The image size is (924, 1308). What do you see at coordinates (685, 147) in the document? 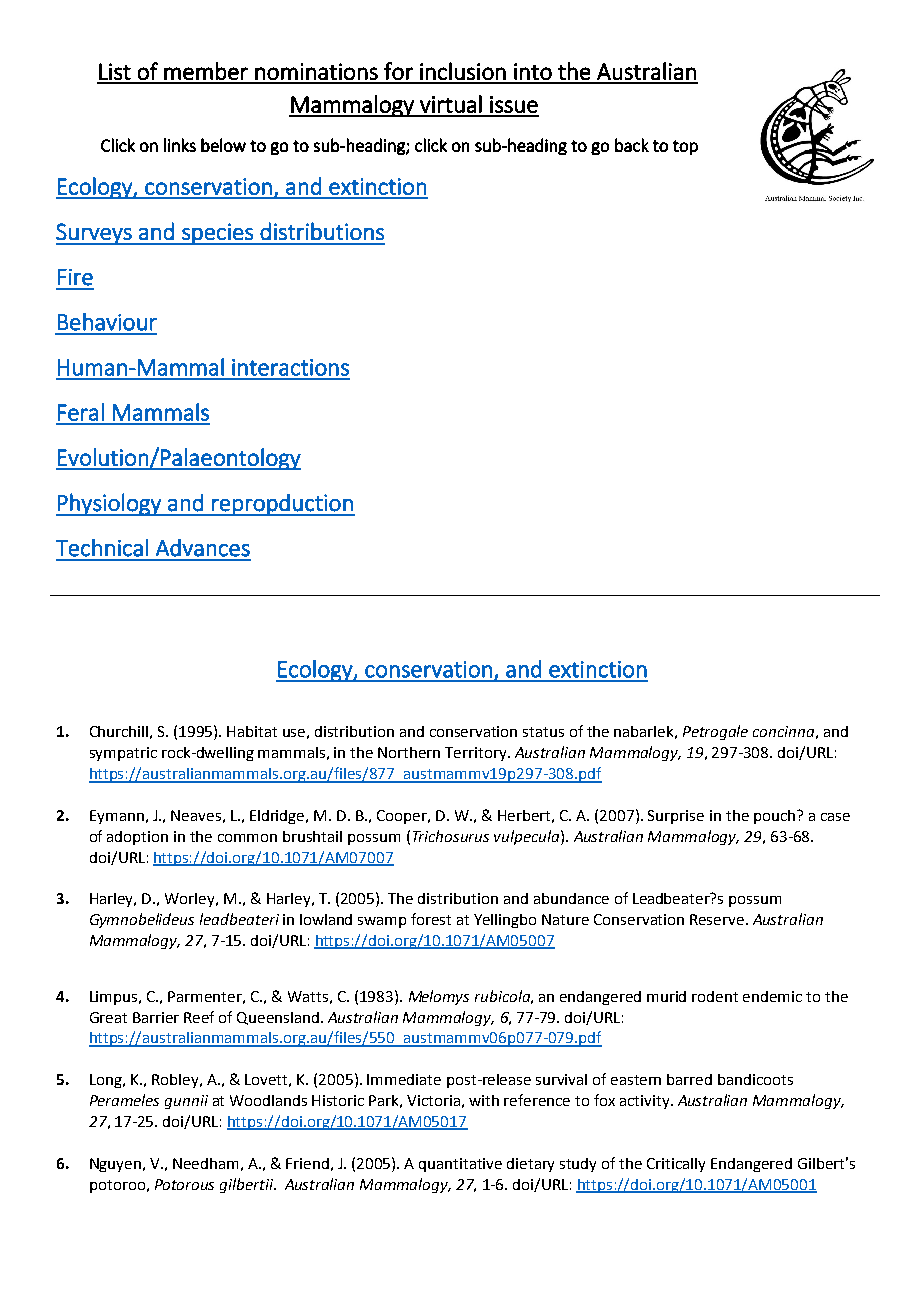
I see `top` at bounding box center [685, 147].
